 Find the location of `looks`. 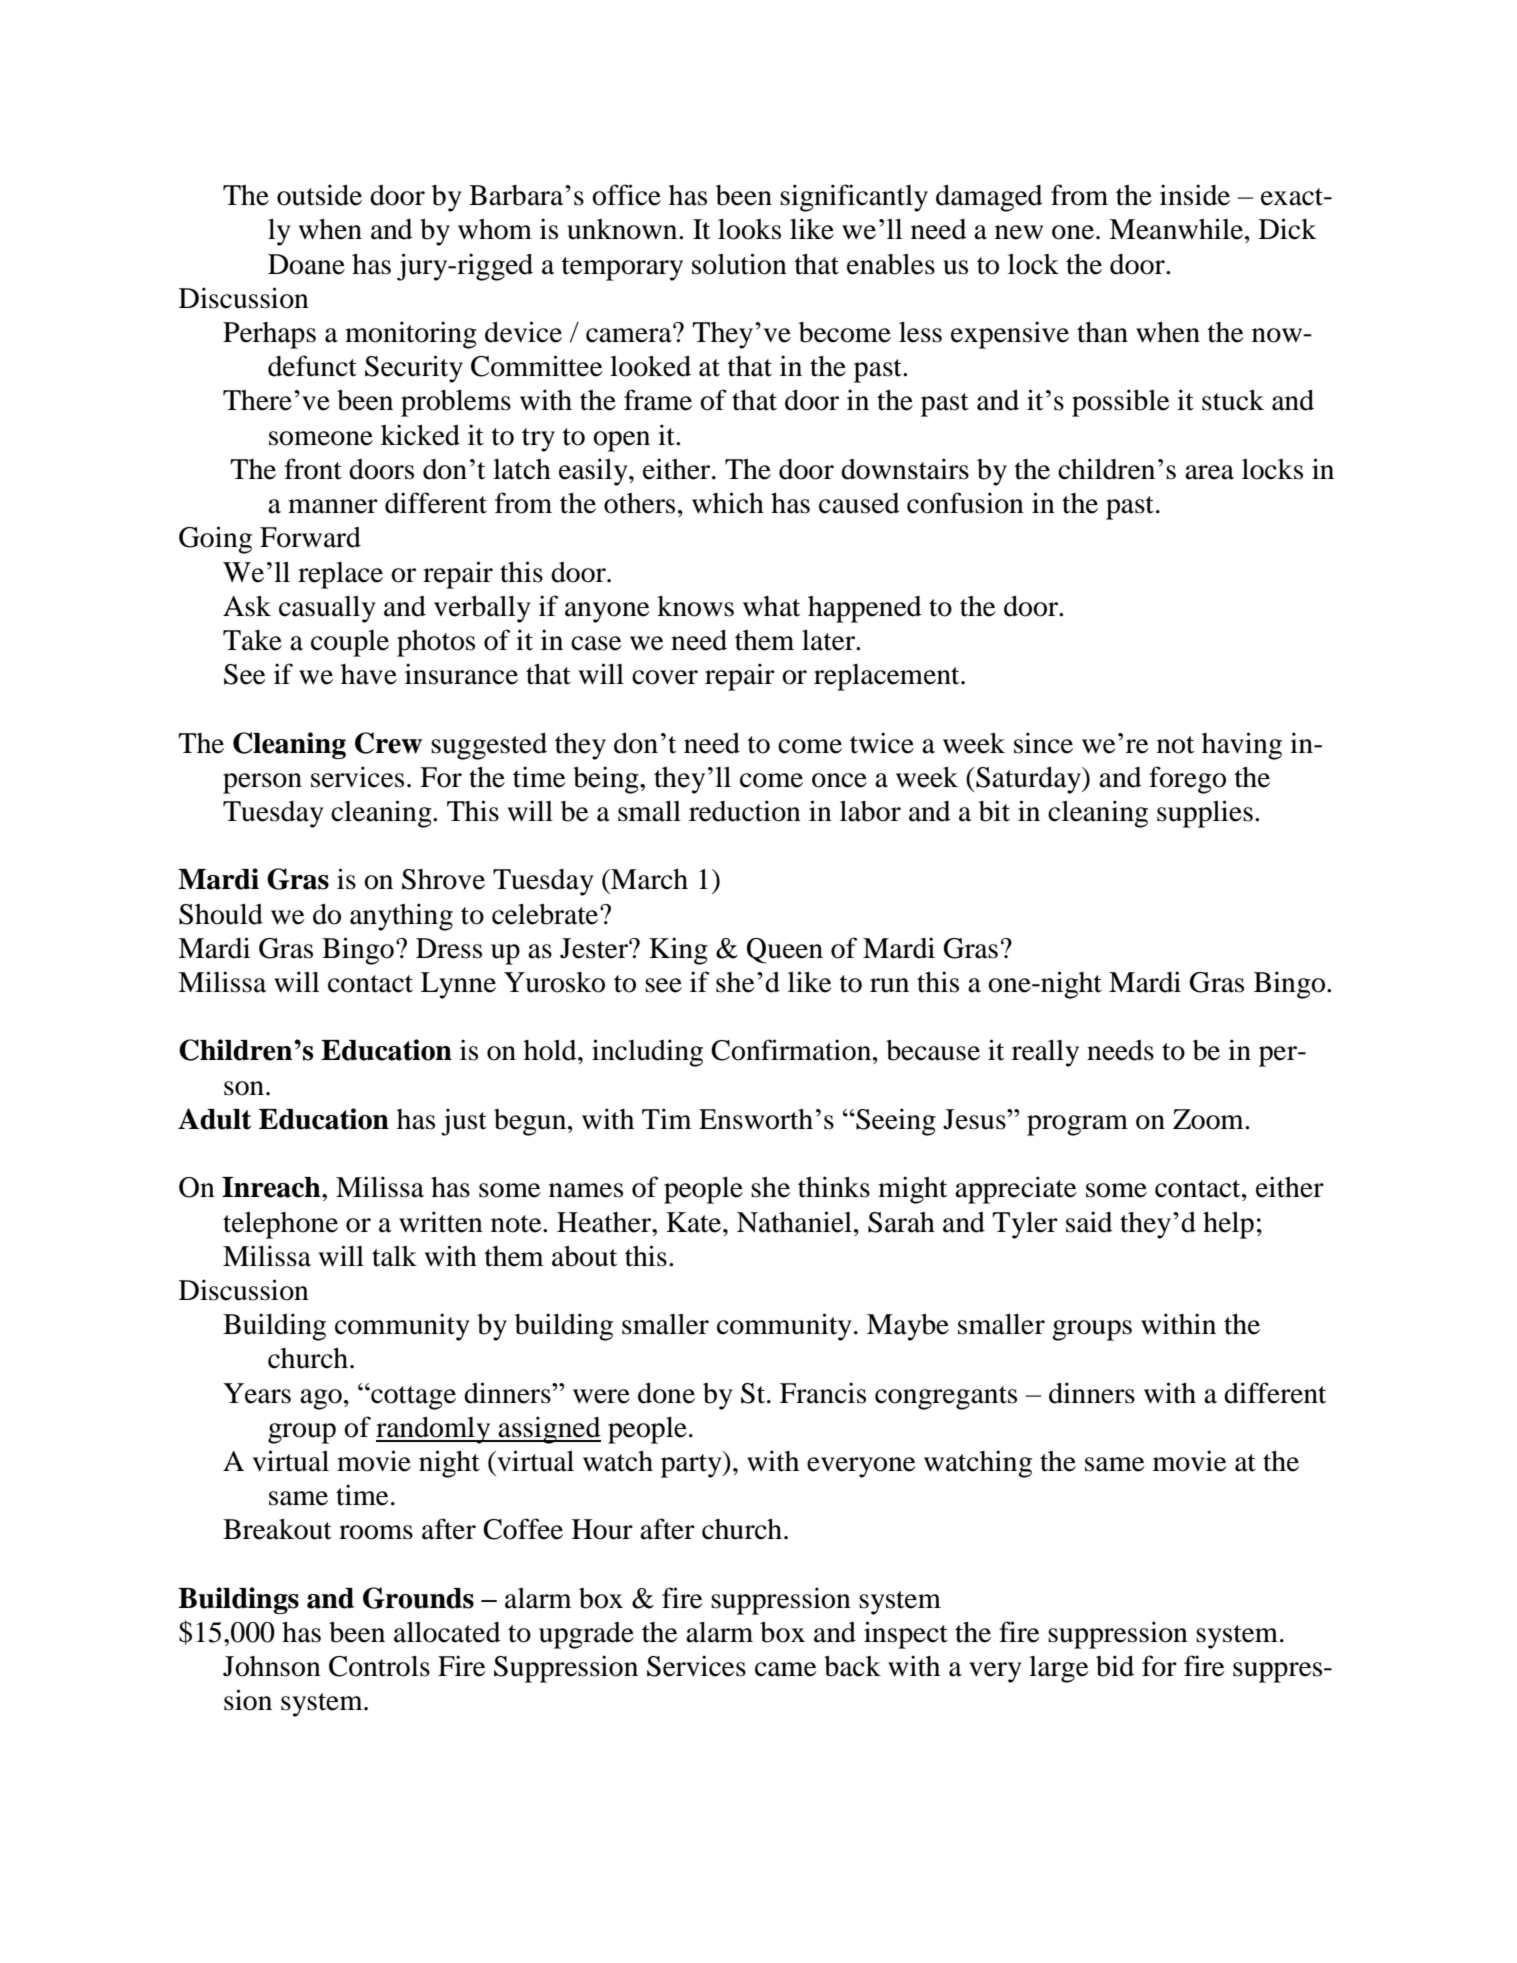

looks is located at coordinates (749, 229).
